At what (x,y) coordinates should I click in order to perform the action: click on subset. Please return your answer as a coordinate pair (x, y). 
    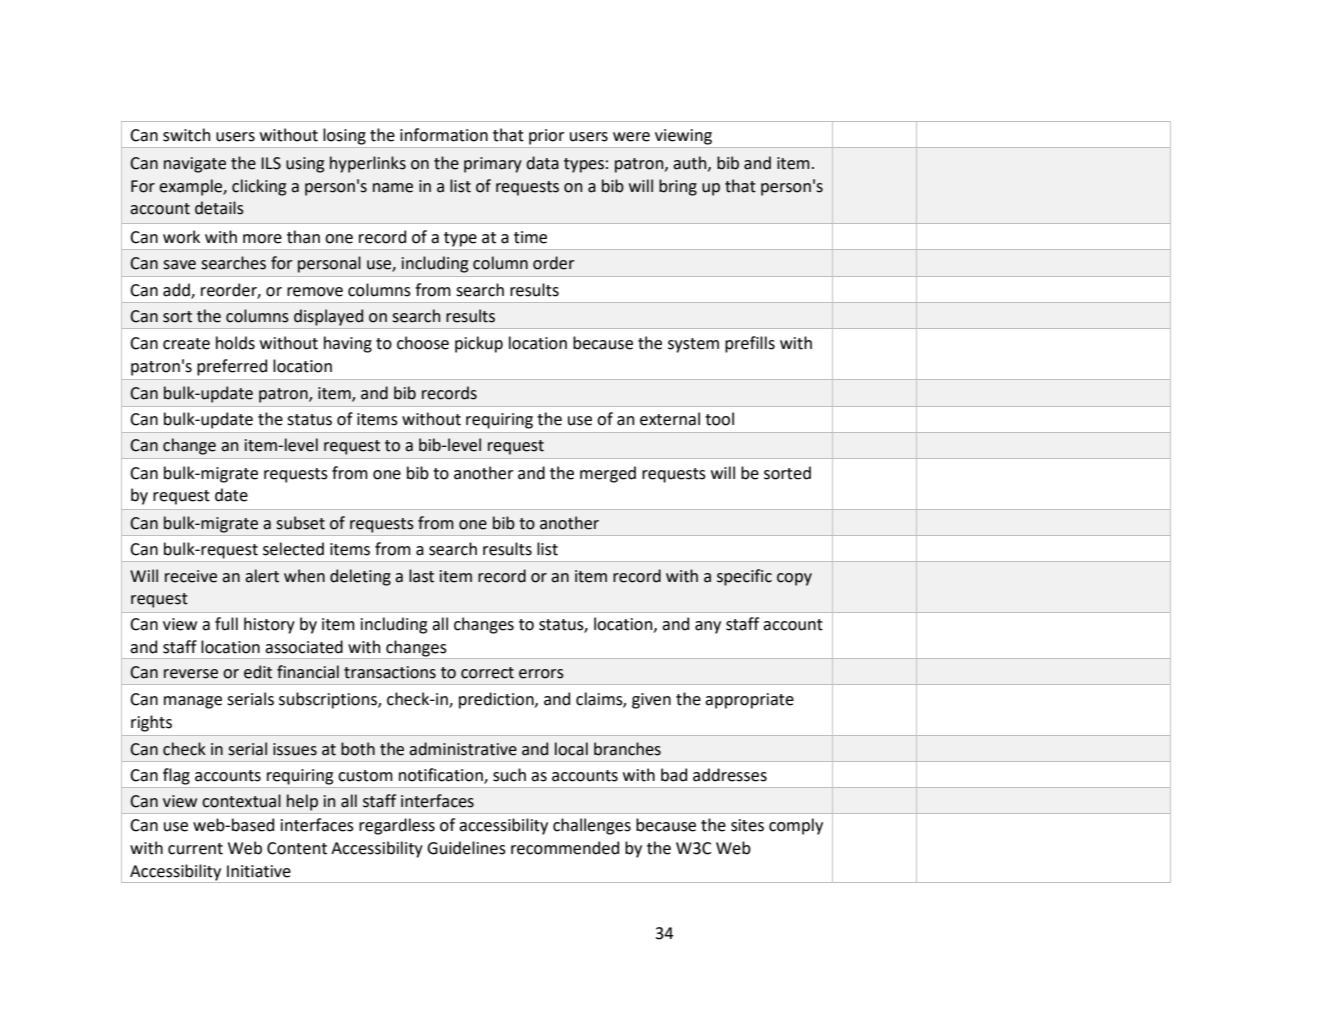
    Looking at the image, I should click on (300, 523).
